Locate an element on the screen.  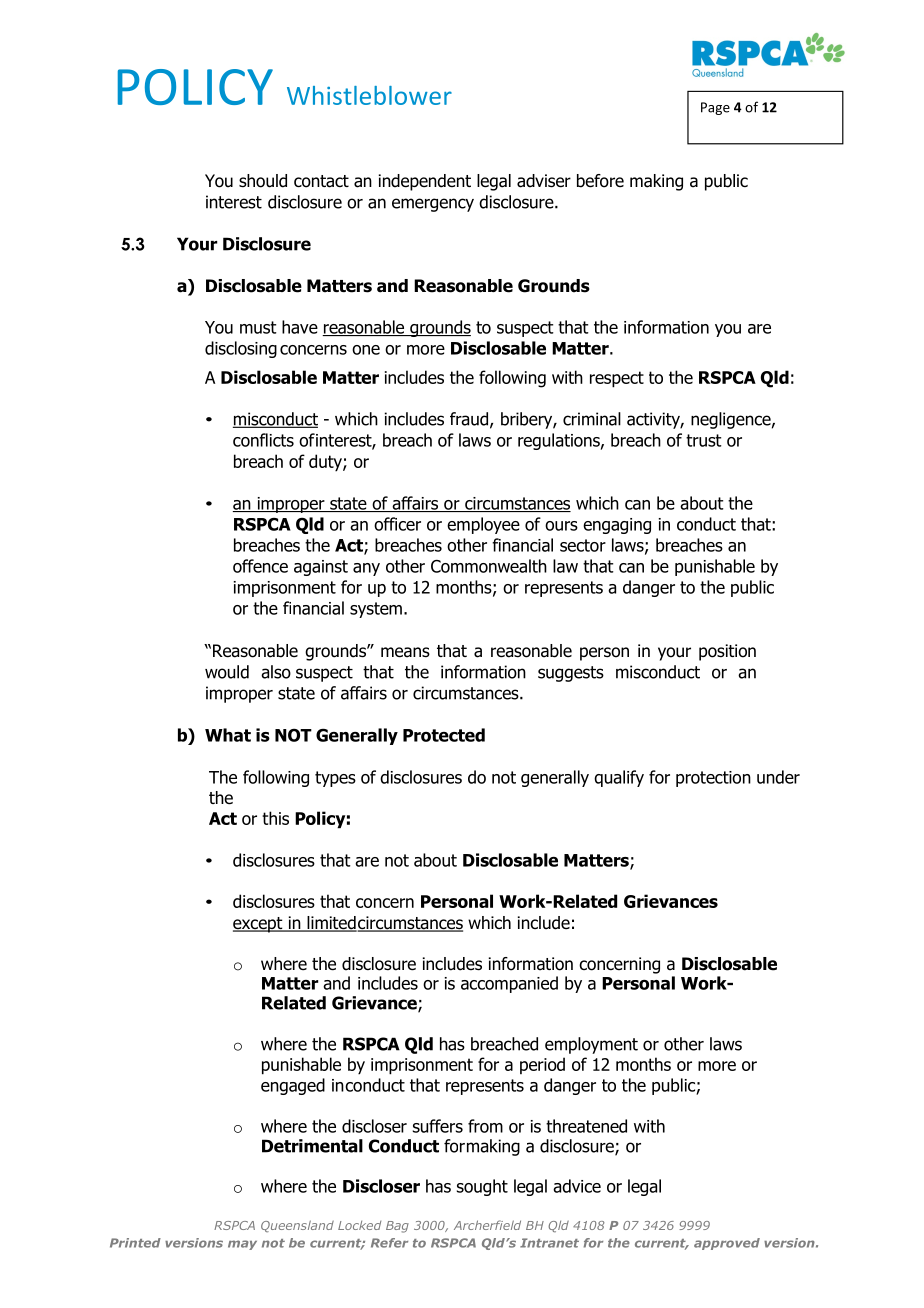
accompanied is located at coordinates (509, 984).
